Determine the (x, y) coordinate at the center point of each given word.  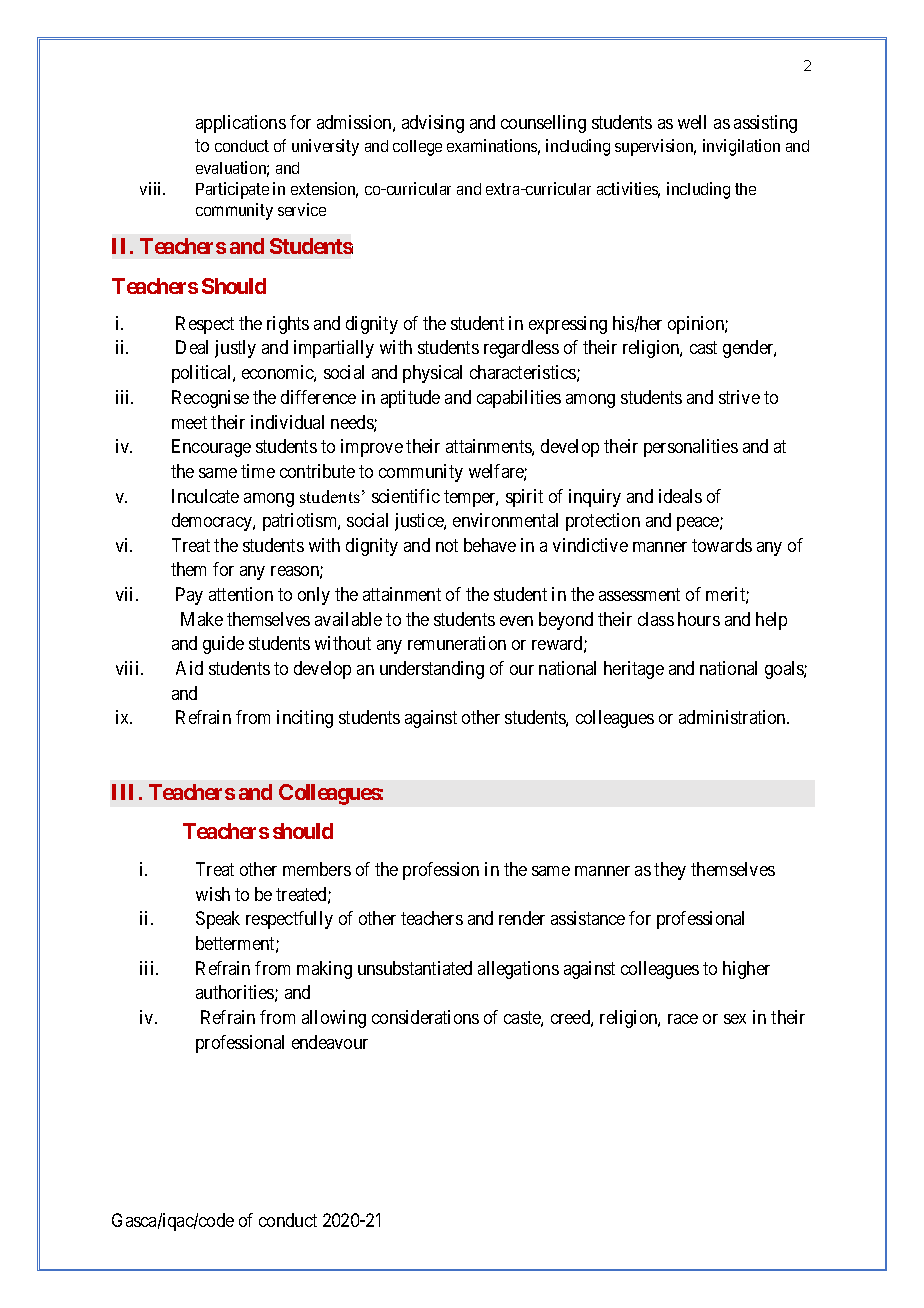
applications (241, 124)
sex (735, 1019)
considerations (425, 1017)
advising (433, 124)
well (692, 122)
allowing (334, 1019)
